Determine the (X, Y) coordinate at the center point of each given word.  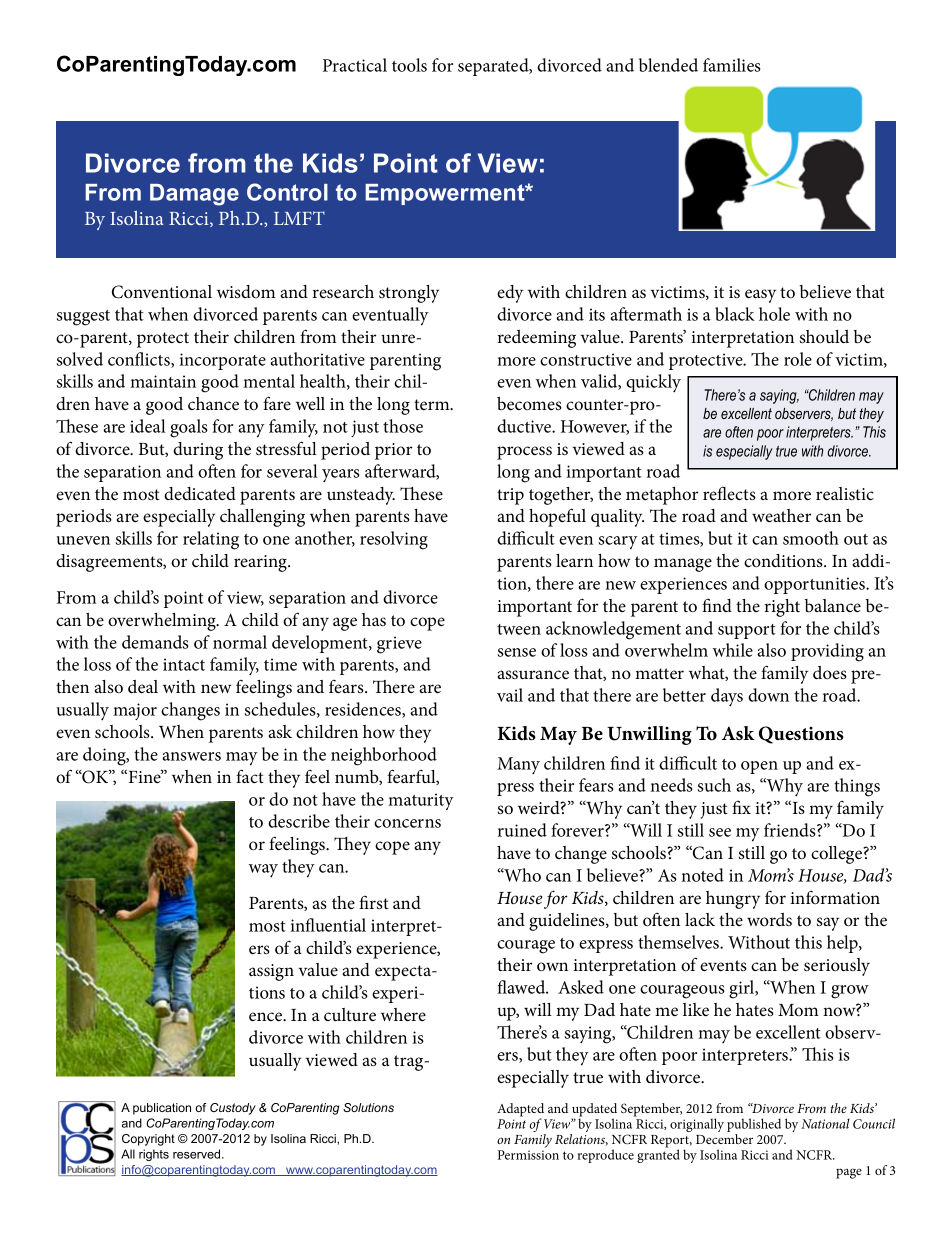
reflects (729, 493)
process (524, 453)
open (759, 767)
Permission (528, 1155)
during (198, 451)
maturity (421, 801)
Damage (194, 195)
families (732, 65)
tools (409, 65)
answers (191, 756)
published (754, 1126)
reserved (198, 1154)
